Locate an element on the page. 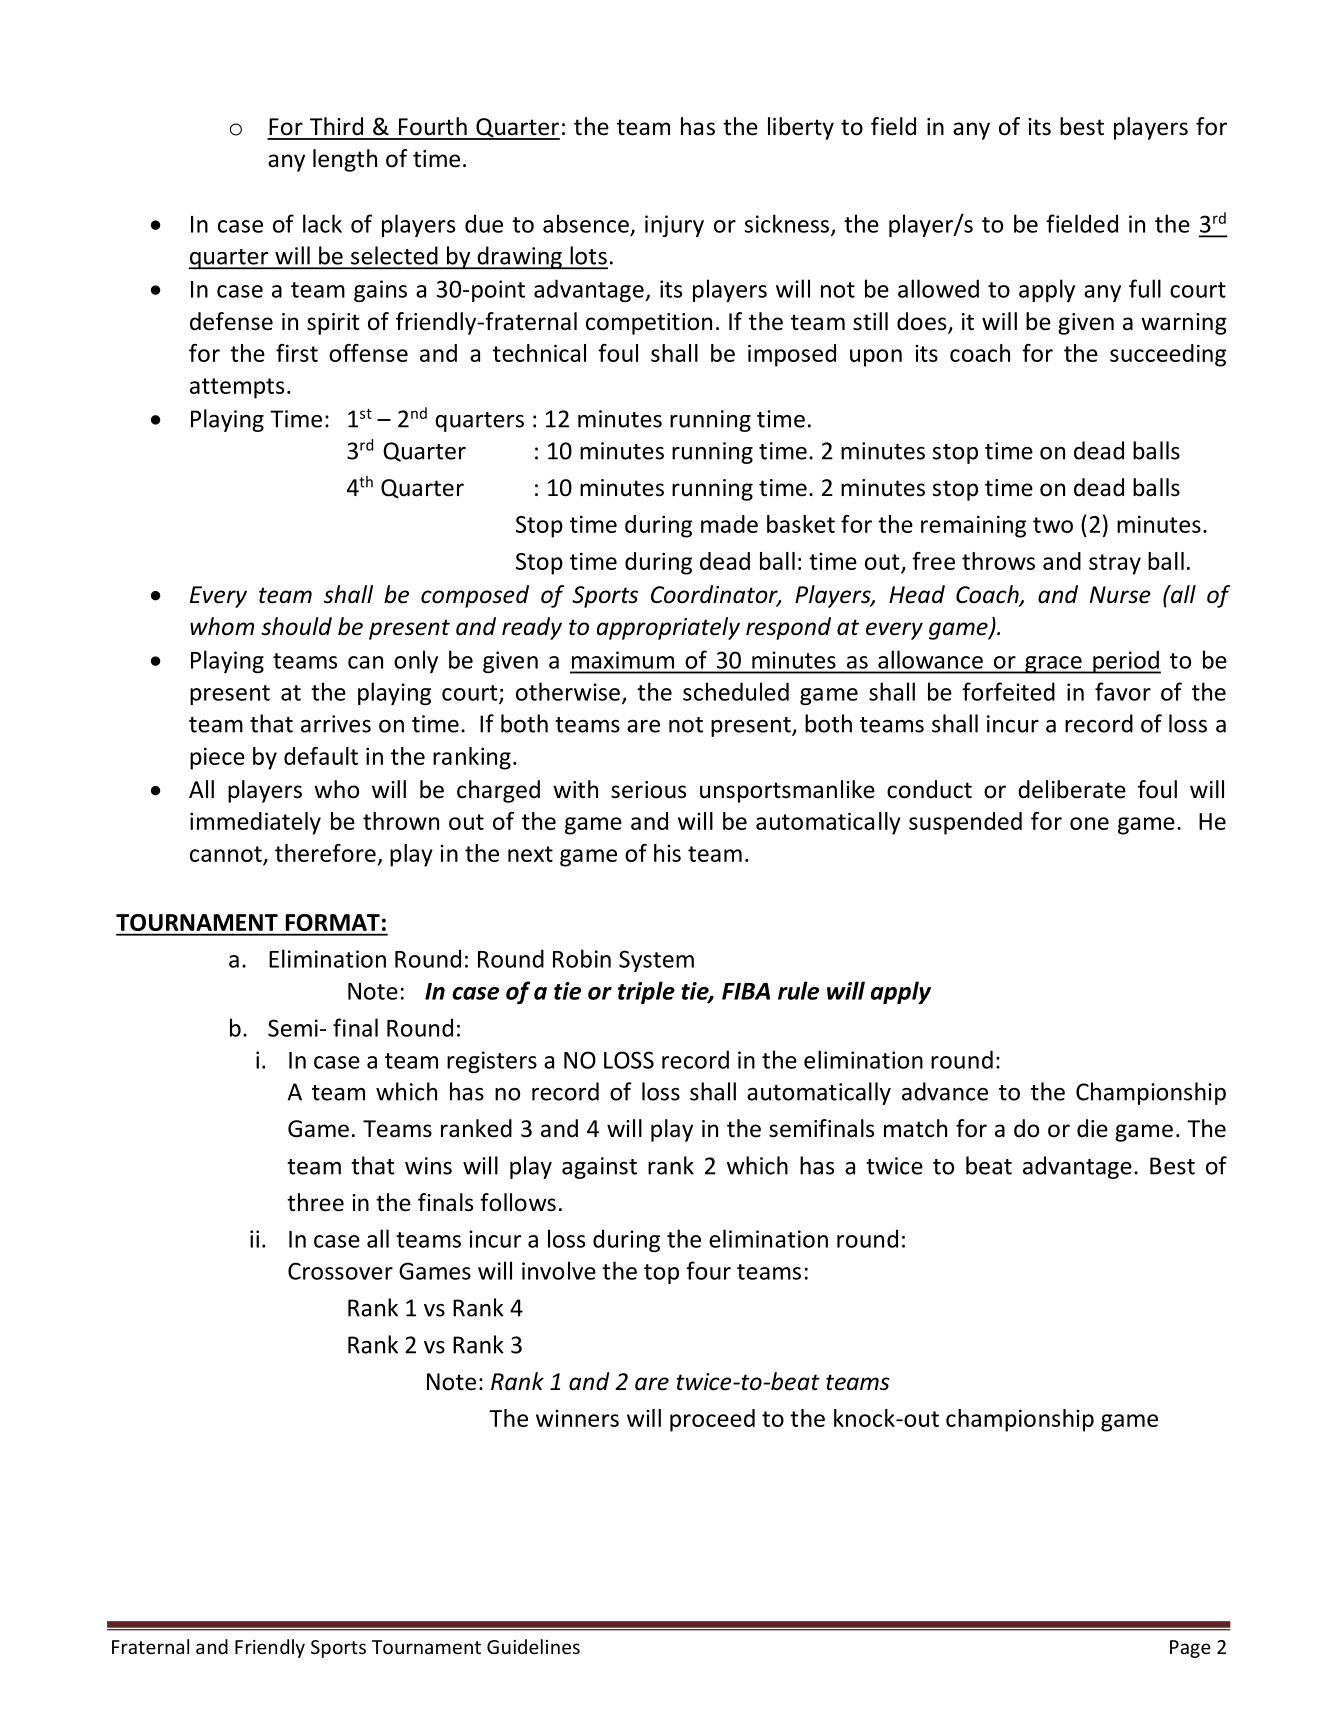 This document has width=1337, height=1730. full is located at coordinates (1145, 288).
